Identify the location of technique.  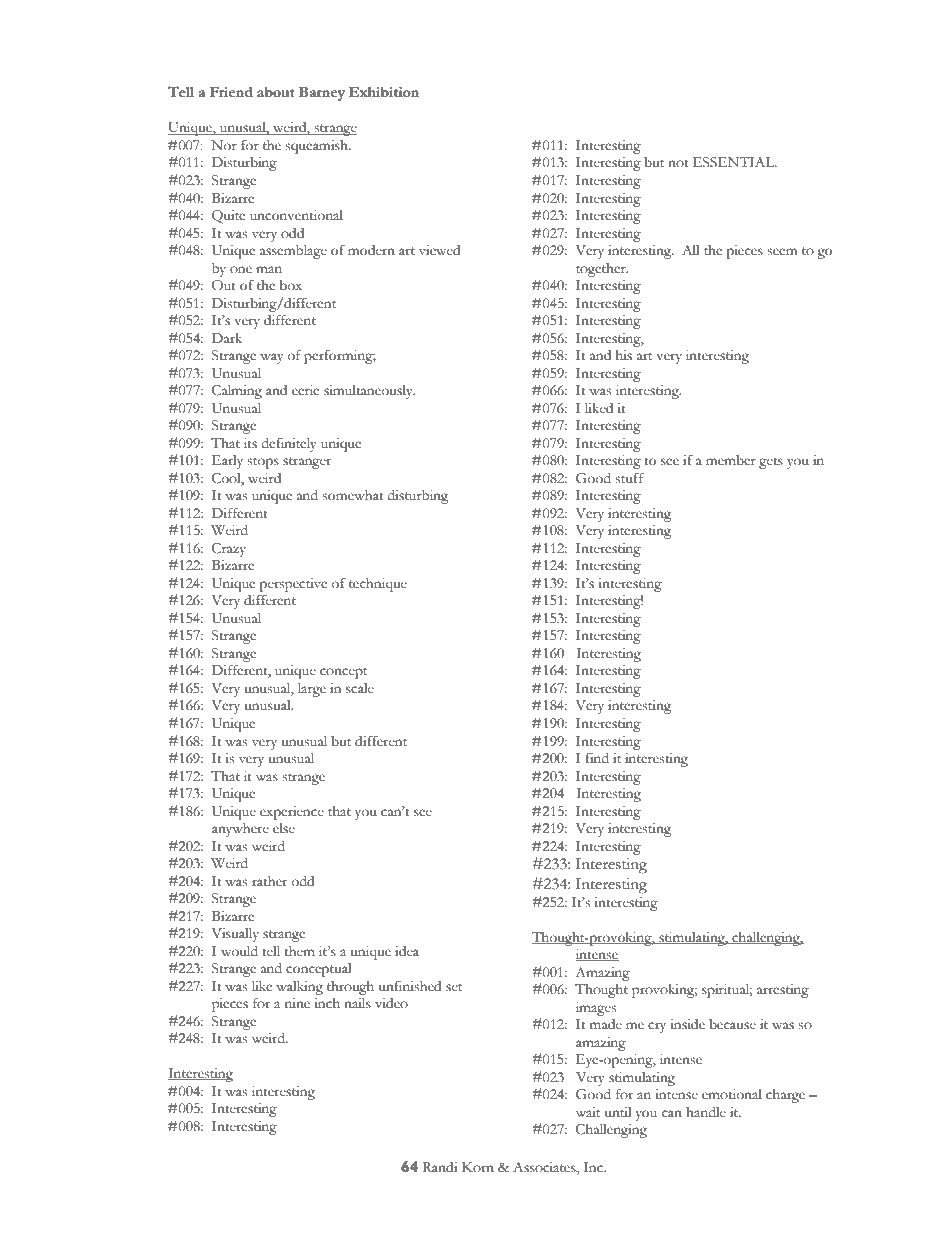
(378, 585).
